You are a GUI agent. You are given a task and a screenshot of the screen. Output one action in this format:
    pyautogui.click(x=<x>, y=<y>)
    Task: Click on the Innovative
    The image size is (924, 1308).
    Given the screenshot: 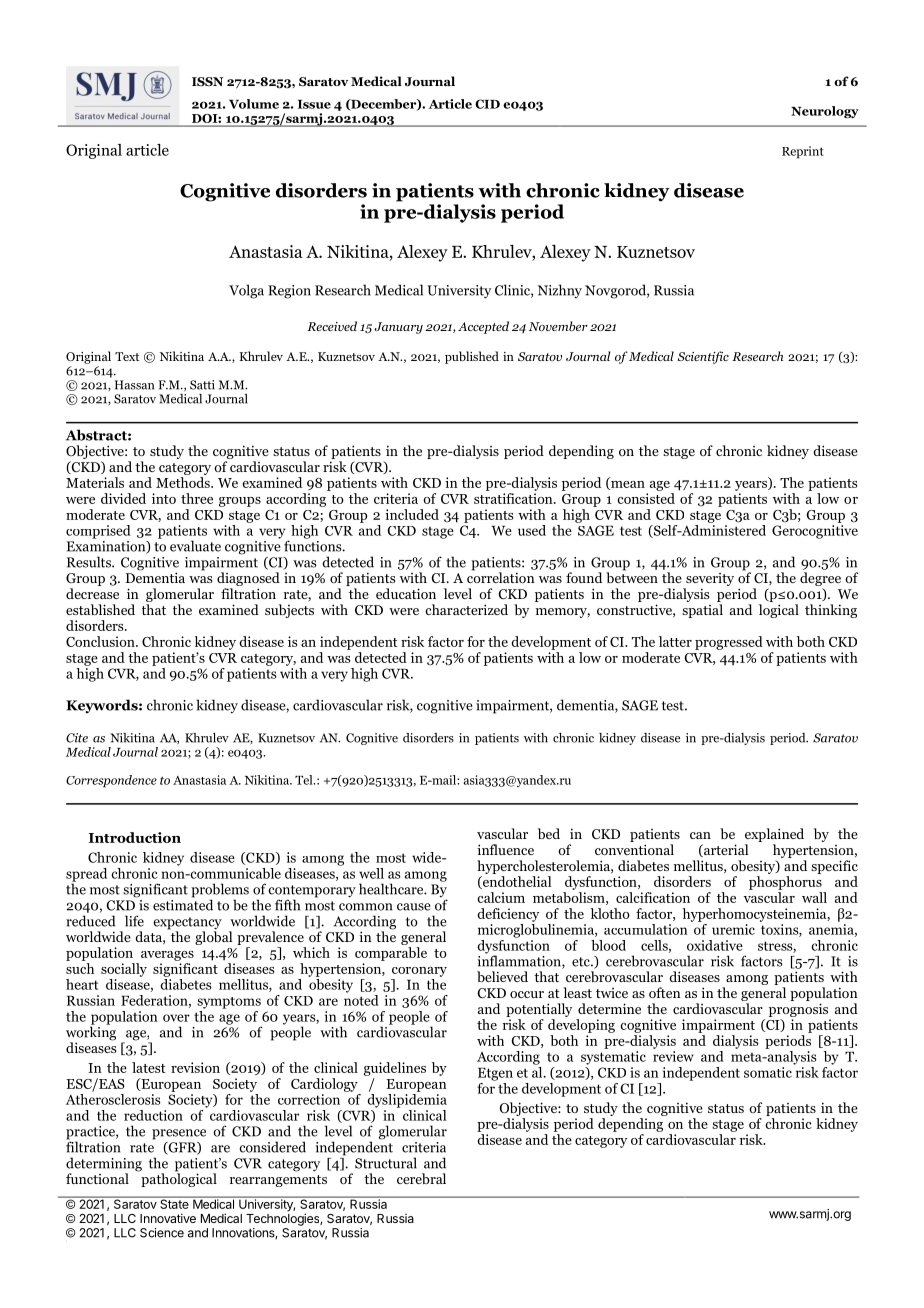 What is the action you would take?
    pyautogui.click(x=168, y=1218)
